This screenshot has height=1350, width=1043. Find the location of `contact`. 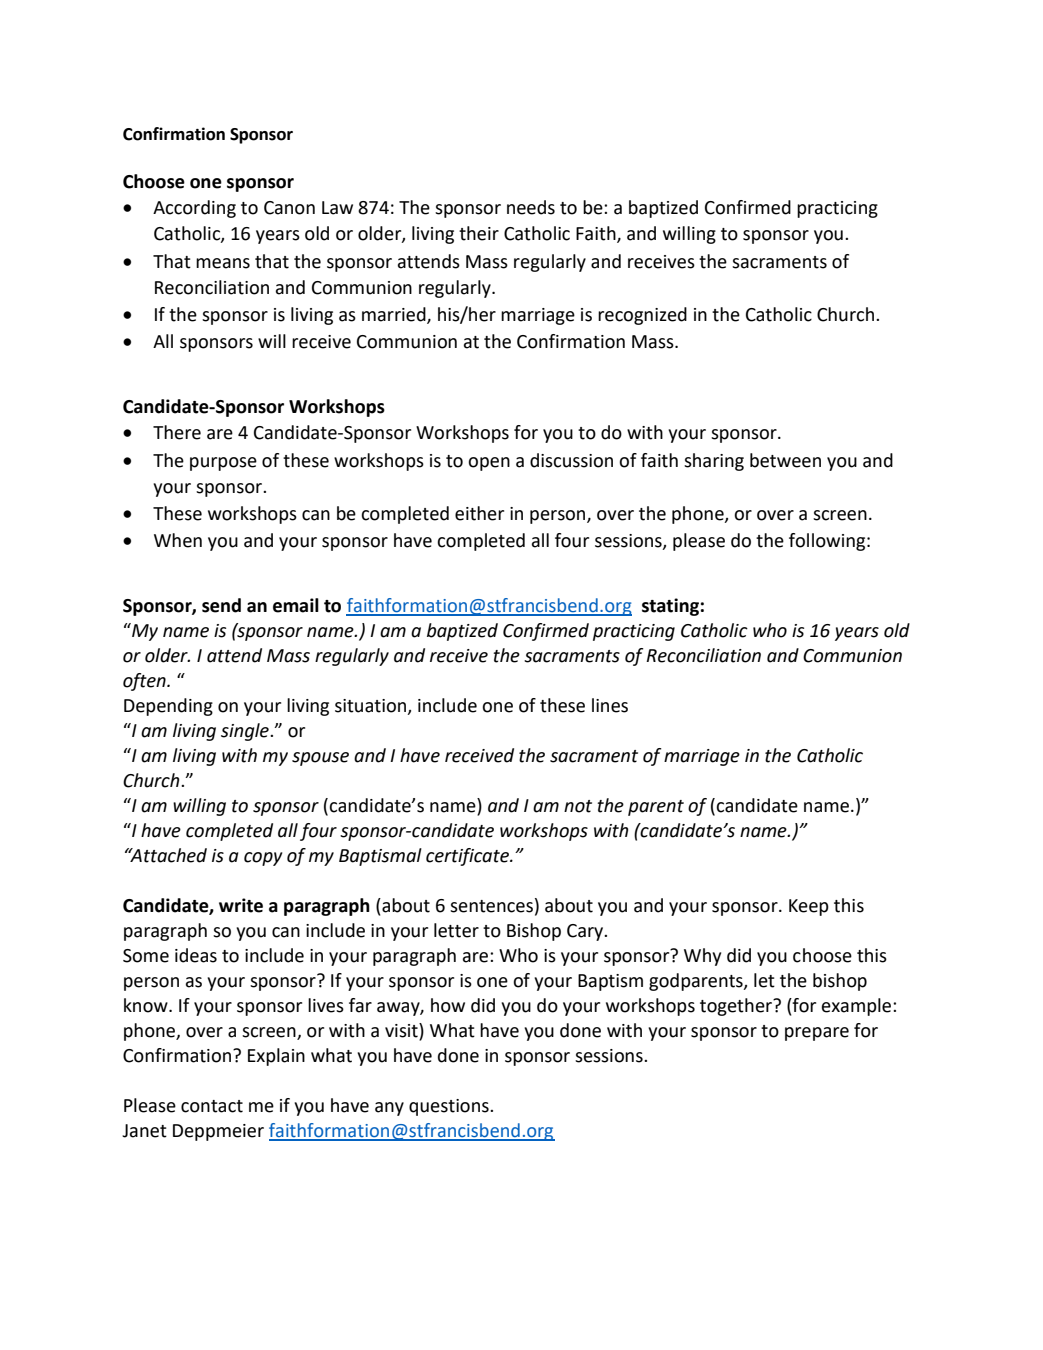

contact is located at coordinates (212, 1106).
